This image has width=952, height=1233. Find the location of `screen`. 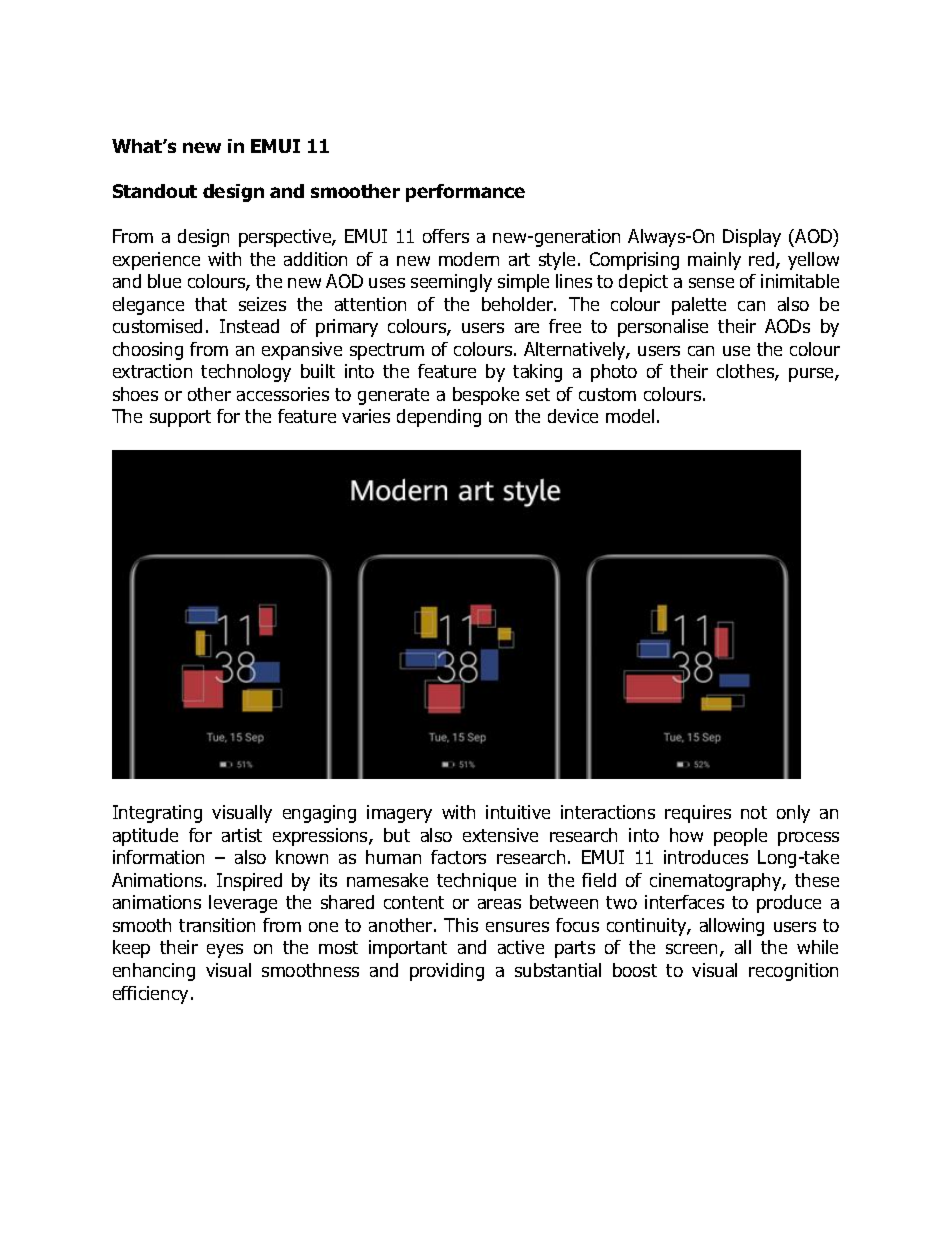

screen is located at coordinates (691, 949).
